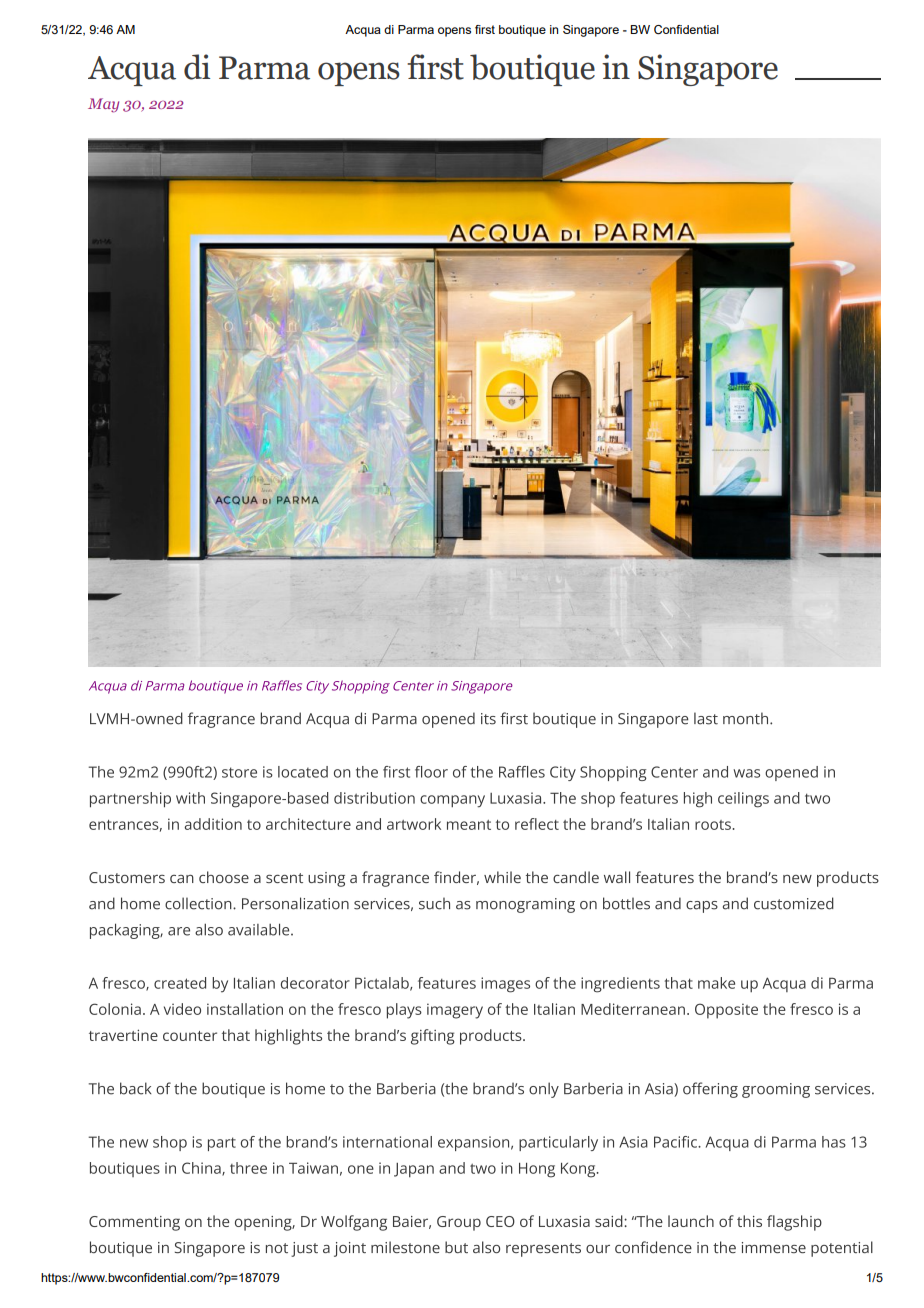 Image resolution: width=924 pixels, height=1308 pixels. I want to click on last, so click(706, 718).
